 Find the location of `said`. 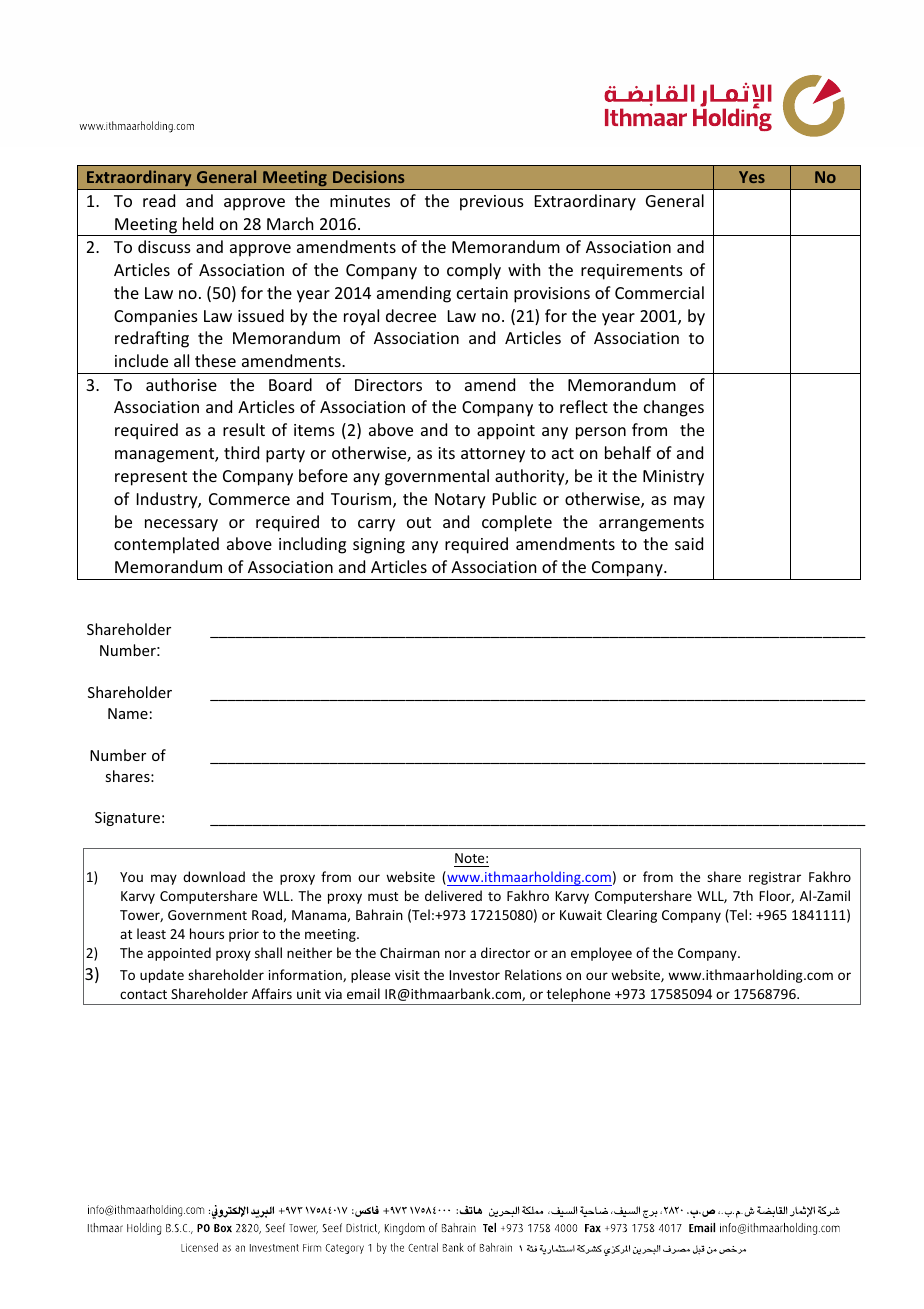

said is located at coordinates (689, 543).
